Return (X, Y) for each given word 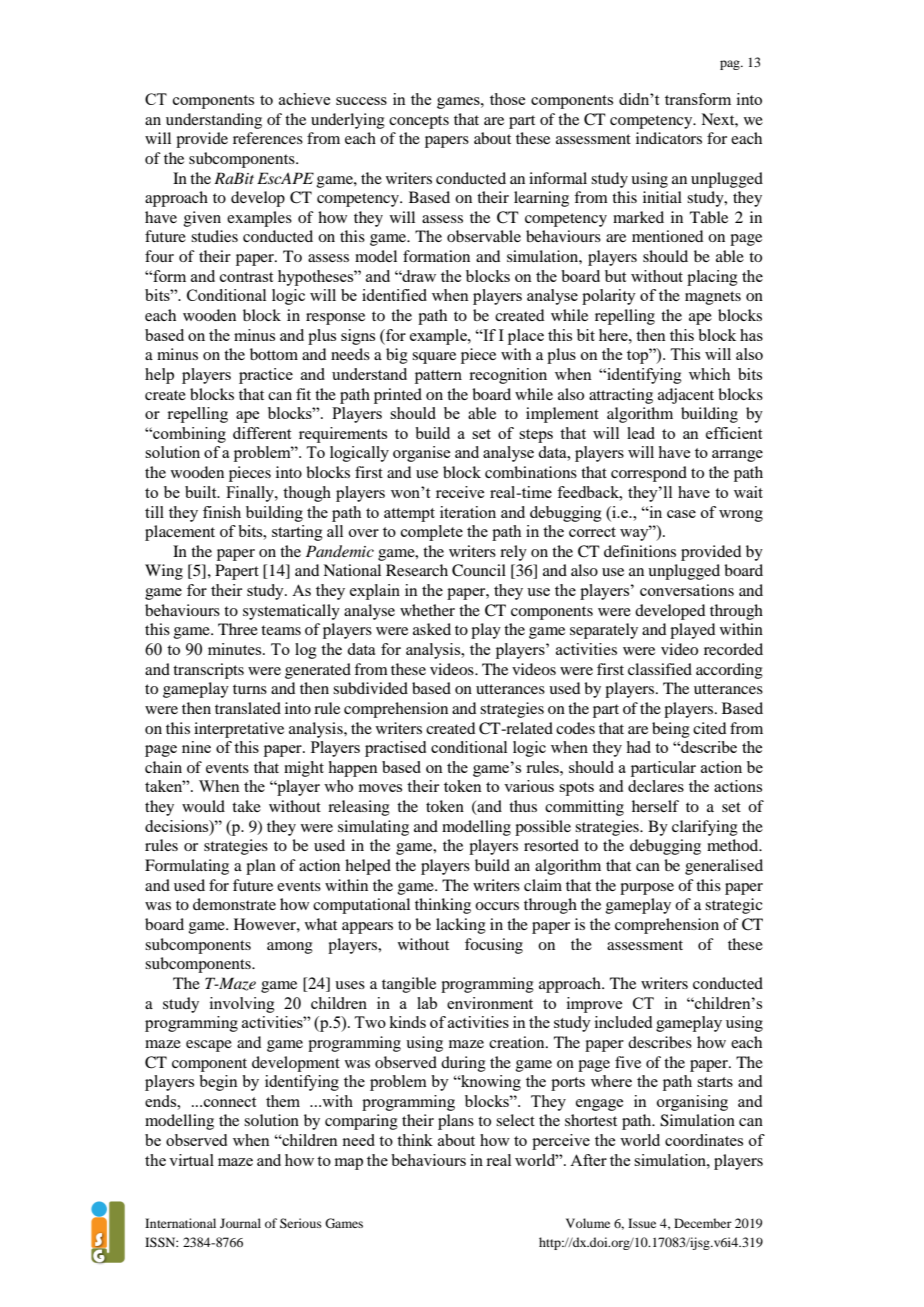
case (681, 514)
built (202, 492)
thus (523, 806)
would (203, 806)
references (268, 138)
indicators (669, 138)
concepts (419, 122)
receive (460, 492)
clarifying (705, 828)
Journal (240, 1223)
